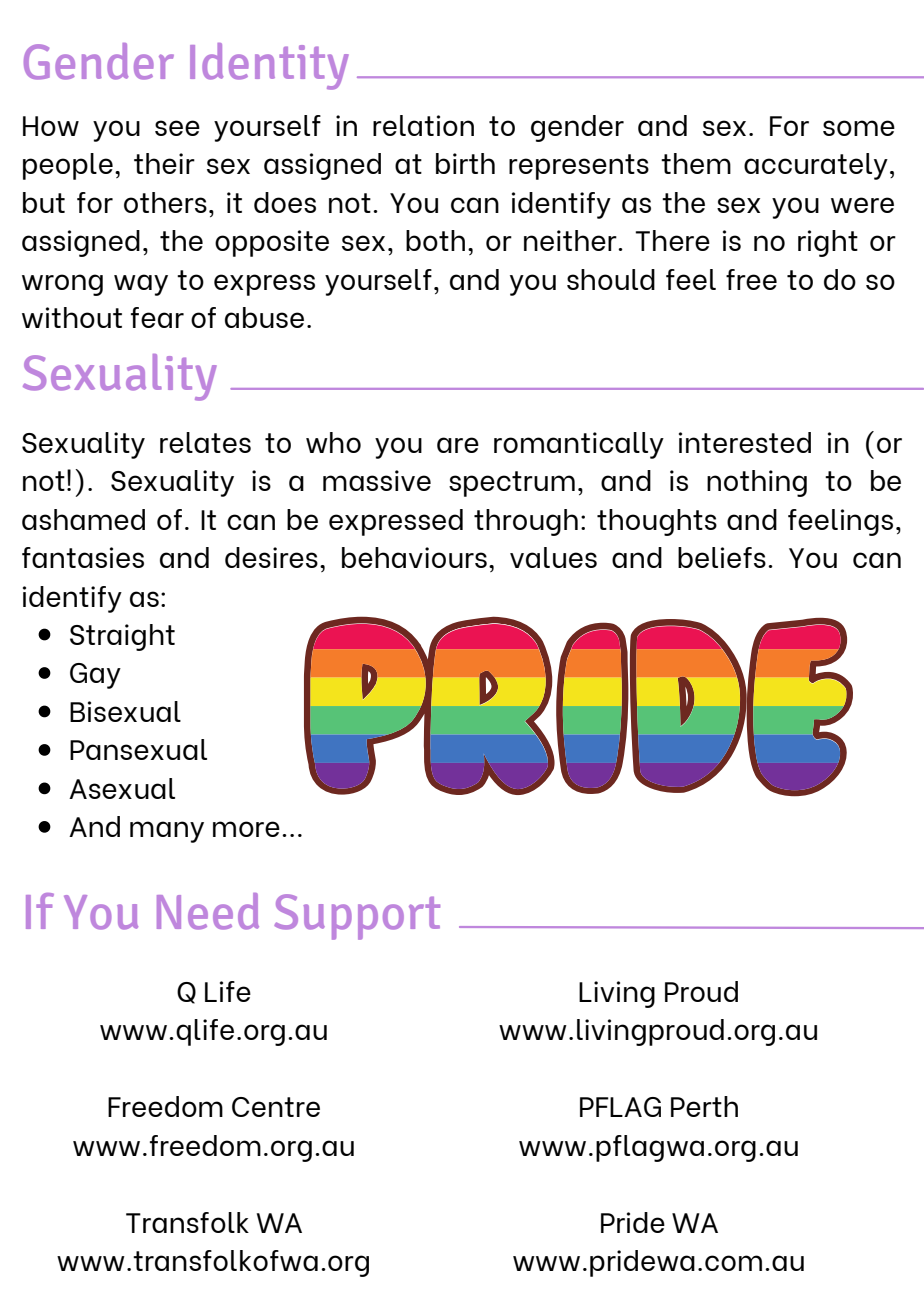 The width and height of the document is (924, 1308). What do you see at coordinates (859, 128) in the document?
I see `some` at bounding box center [859, 128].
